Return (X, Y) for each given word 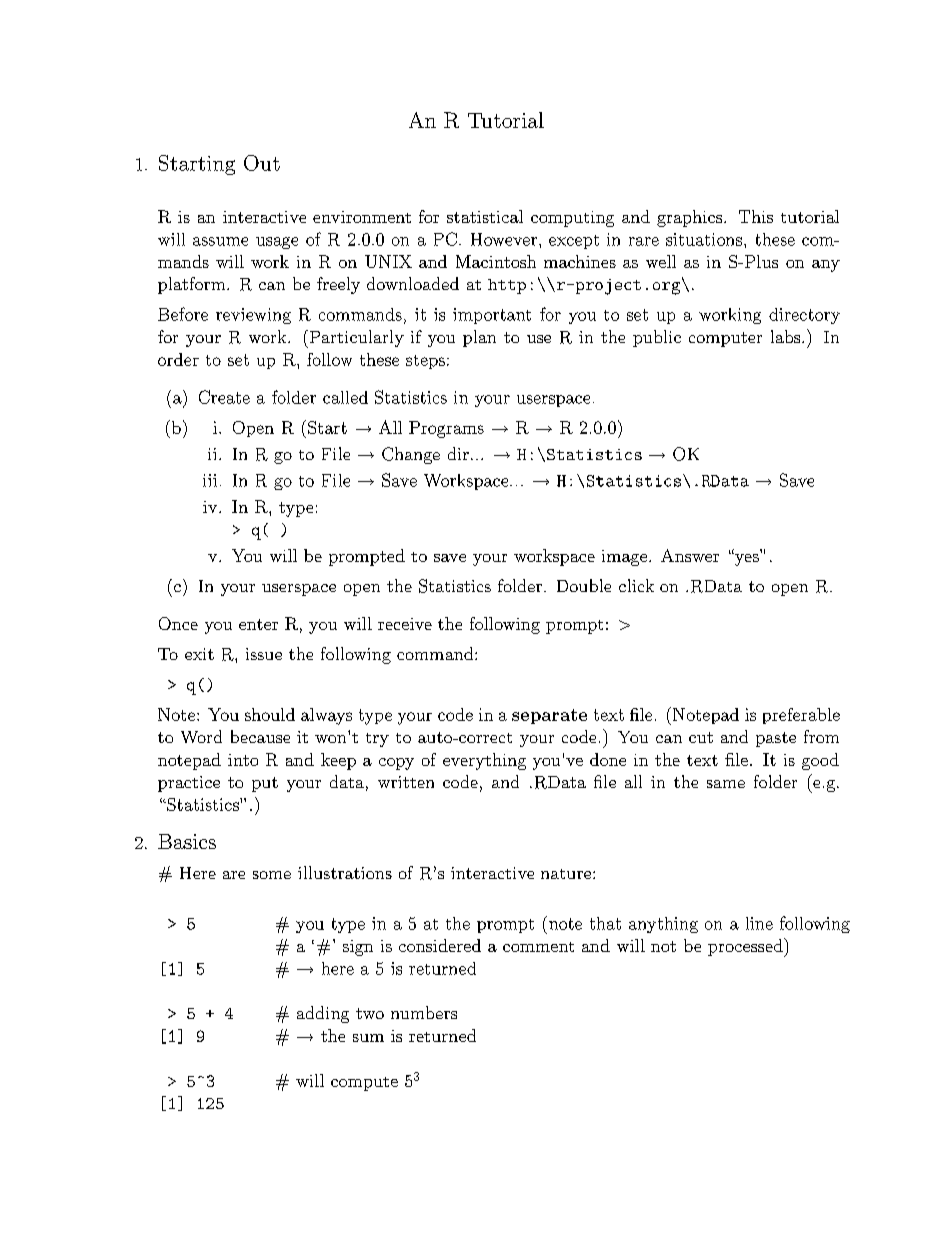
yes (746, 559)
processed (746, 947)
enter (258, 624)
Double (584, 585)
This (756, 216)
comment (538, 947)
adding (323, 1014)
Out (262, 163)
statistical (485, 216)
